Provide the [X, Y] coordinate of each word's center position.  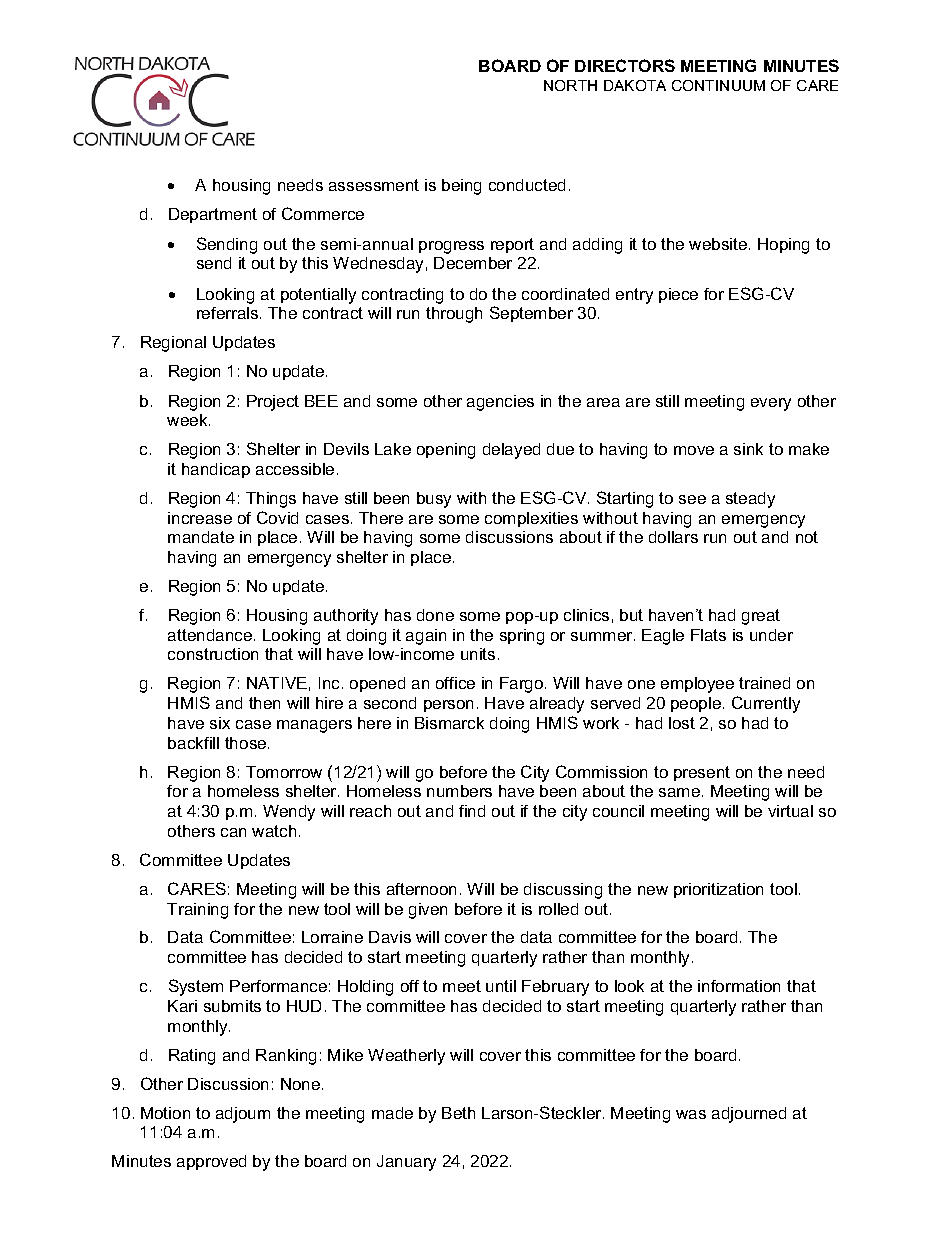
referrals [229, 313]
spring [522, 637]
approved [211, 1162]
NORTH [570, 85]
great [761, 617]
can [233, 832]
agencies [500, 403]
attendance [211, 635]
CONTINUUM [718, 85]
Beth [458, 1113]
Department [213, 215]
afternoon [421, 889]
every [771, 404]
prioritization [718, 890]
